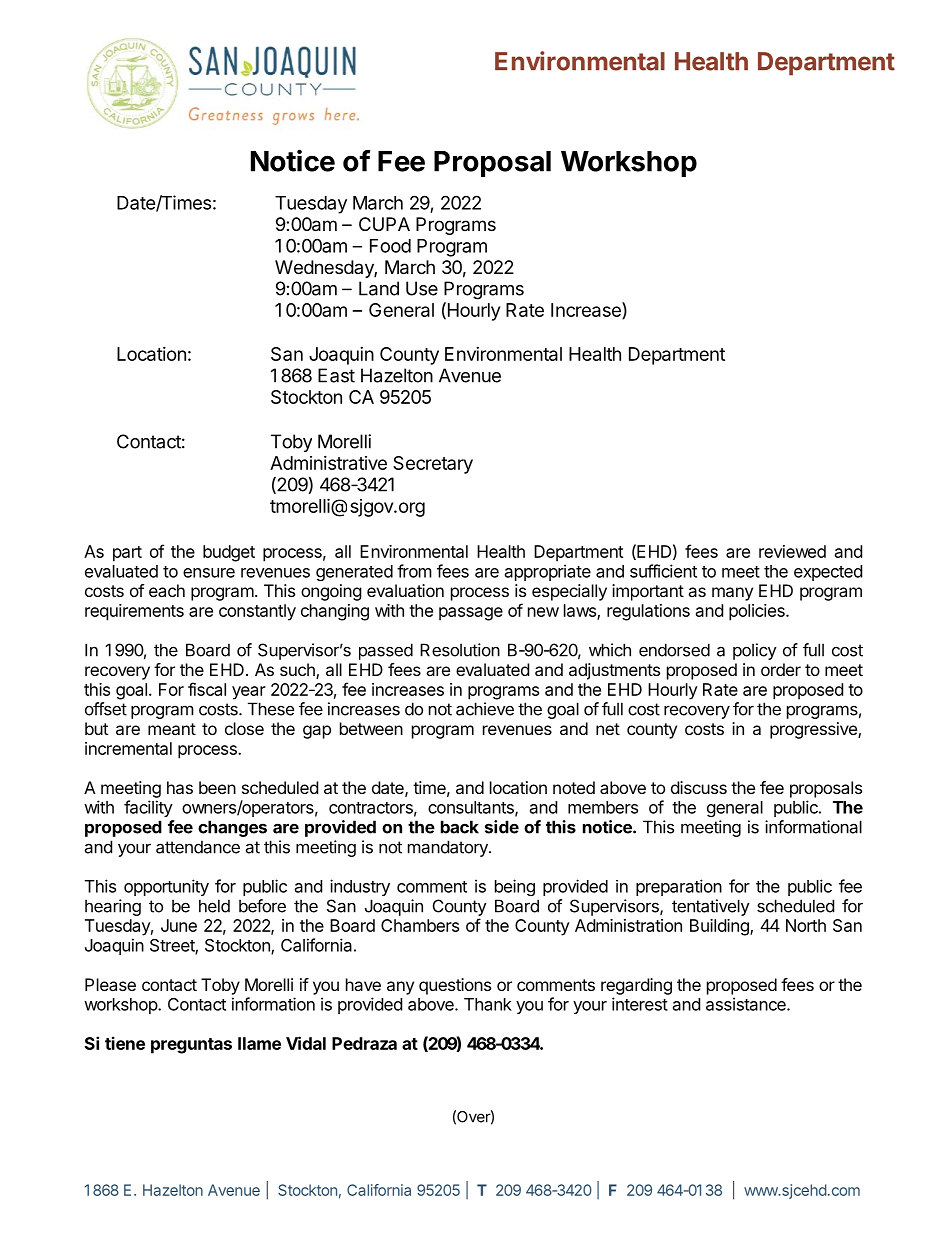  I want to click on Administrative, so click(328, 463).
